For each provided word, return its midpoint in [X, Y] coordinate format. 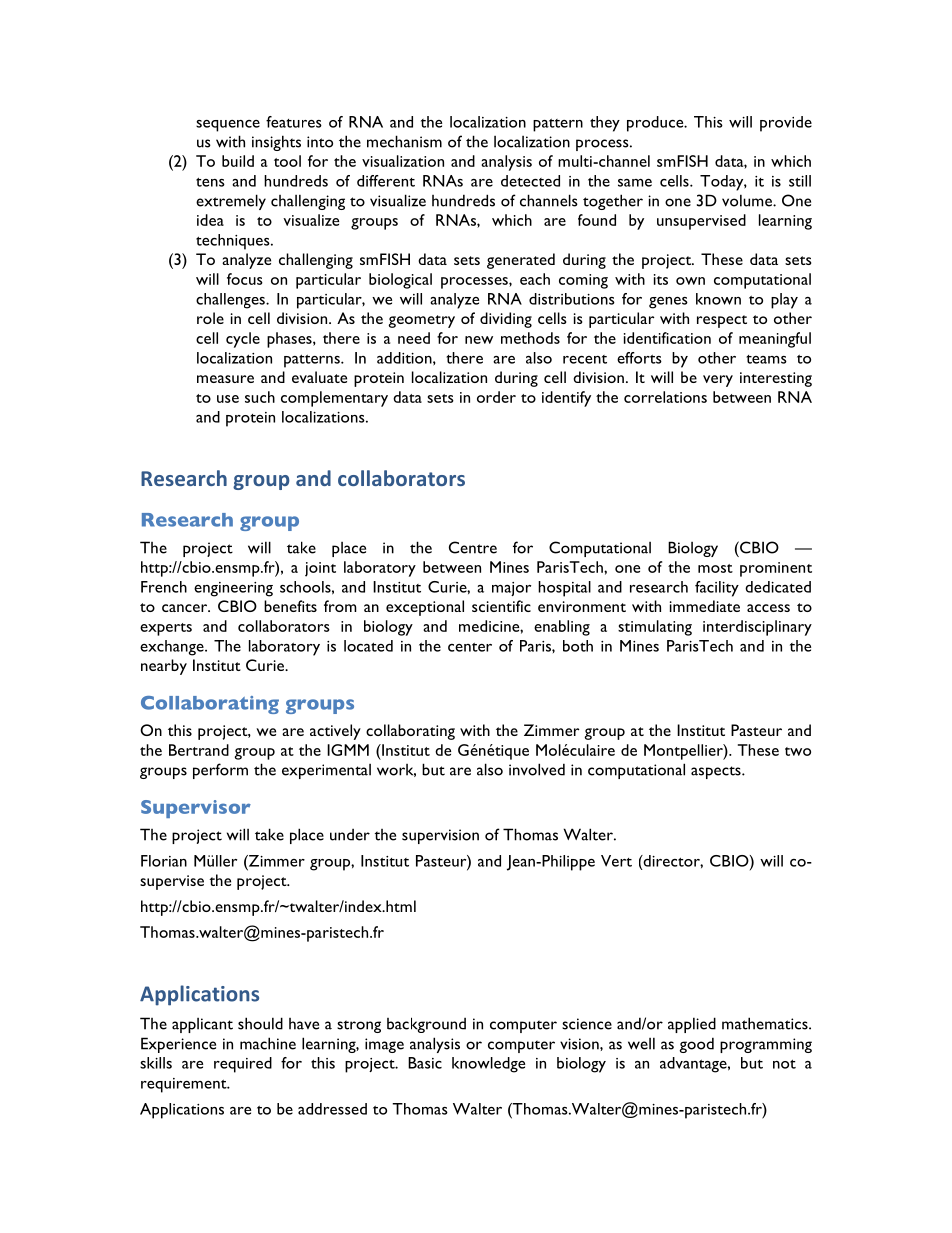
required [243, 1065]
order [496, 397]
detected [530, 181]
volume [748, 200]
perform [220, 771]
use [228, 399]
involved [537, 769]
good [696, 1045]
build [238, 161]
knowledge [488, 1065]
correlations [665, 397]
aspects [717, 772]
